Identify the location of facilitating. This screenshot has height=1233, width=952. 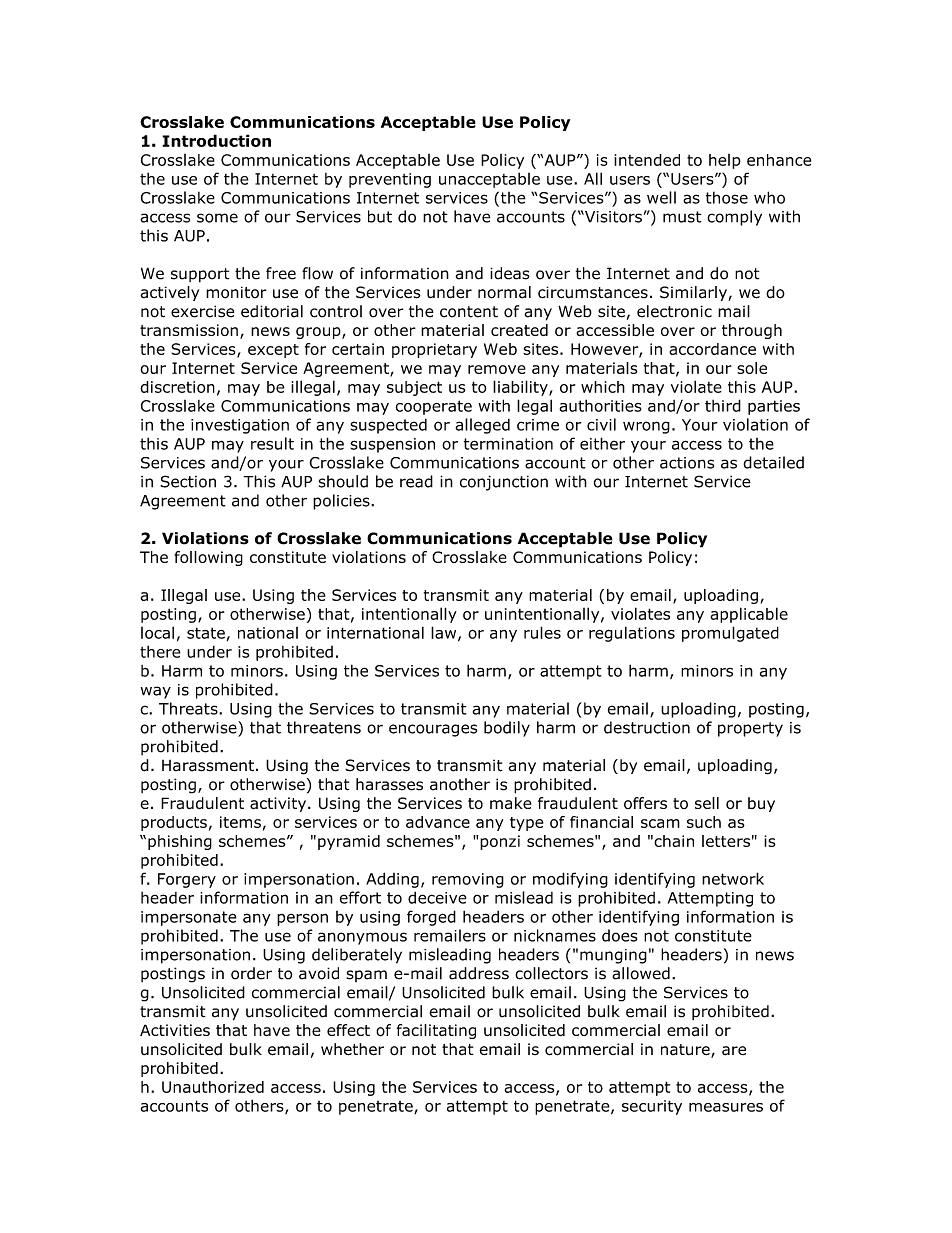
(436, 1031).
